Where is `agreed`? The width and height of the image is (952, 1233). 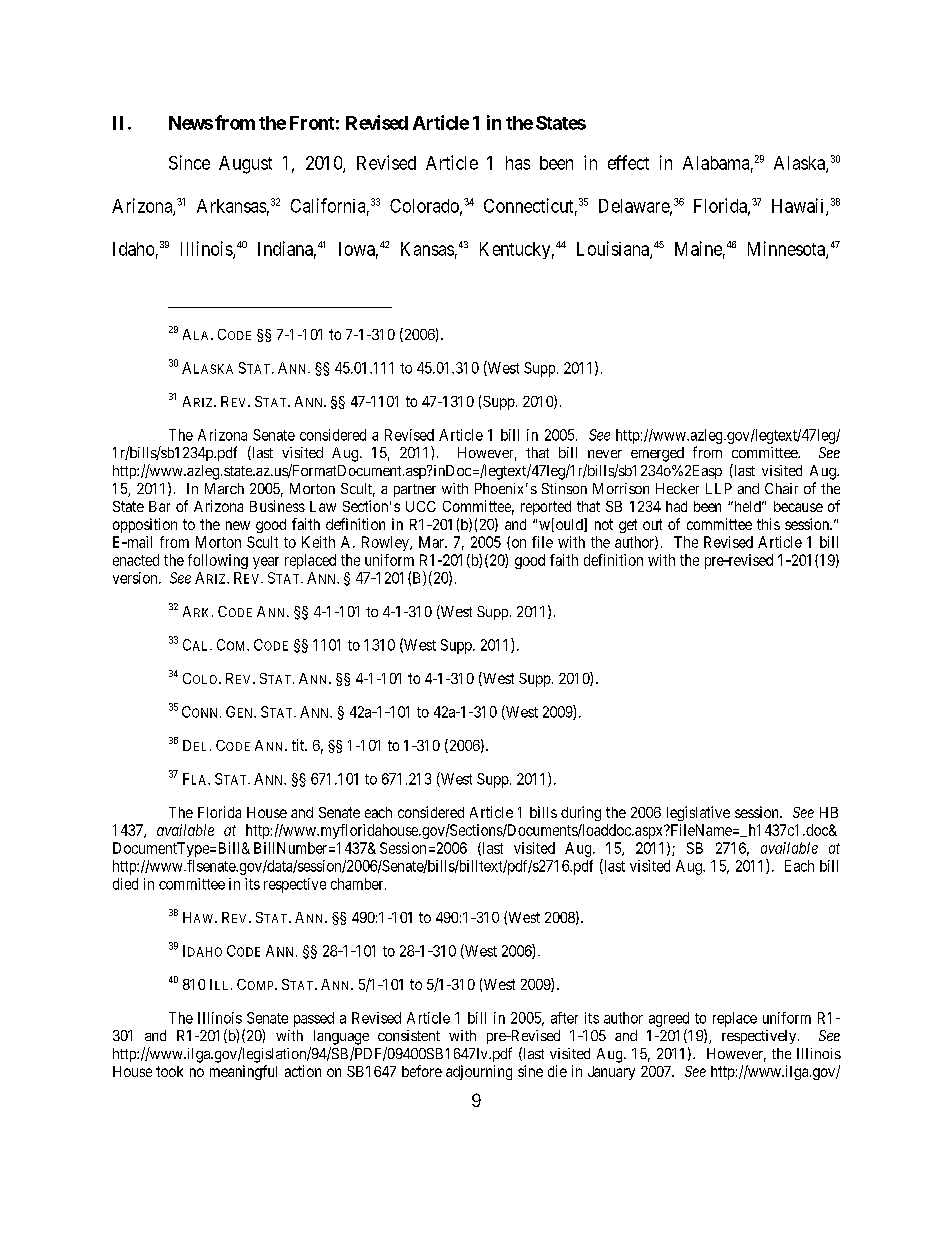
agreed is located at coordinates (669, 1019).
